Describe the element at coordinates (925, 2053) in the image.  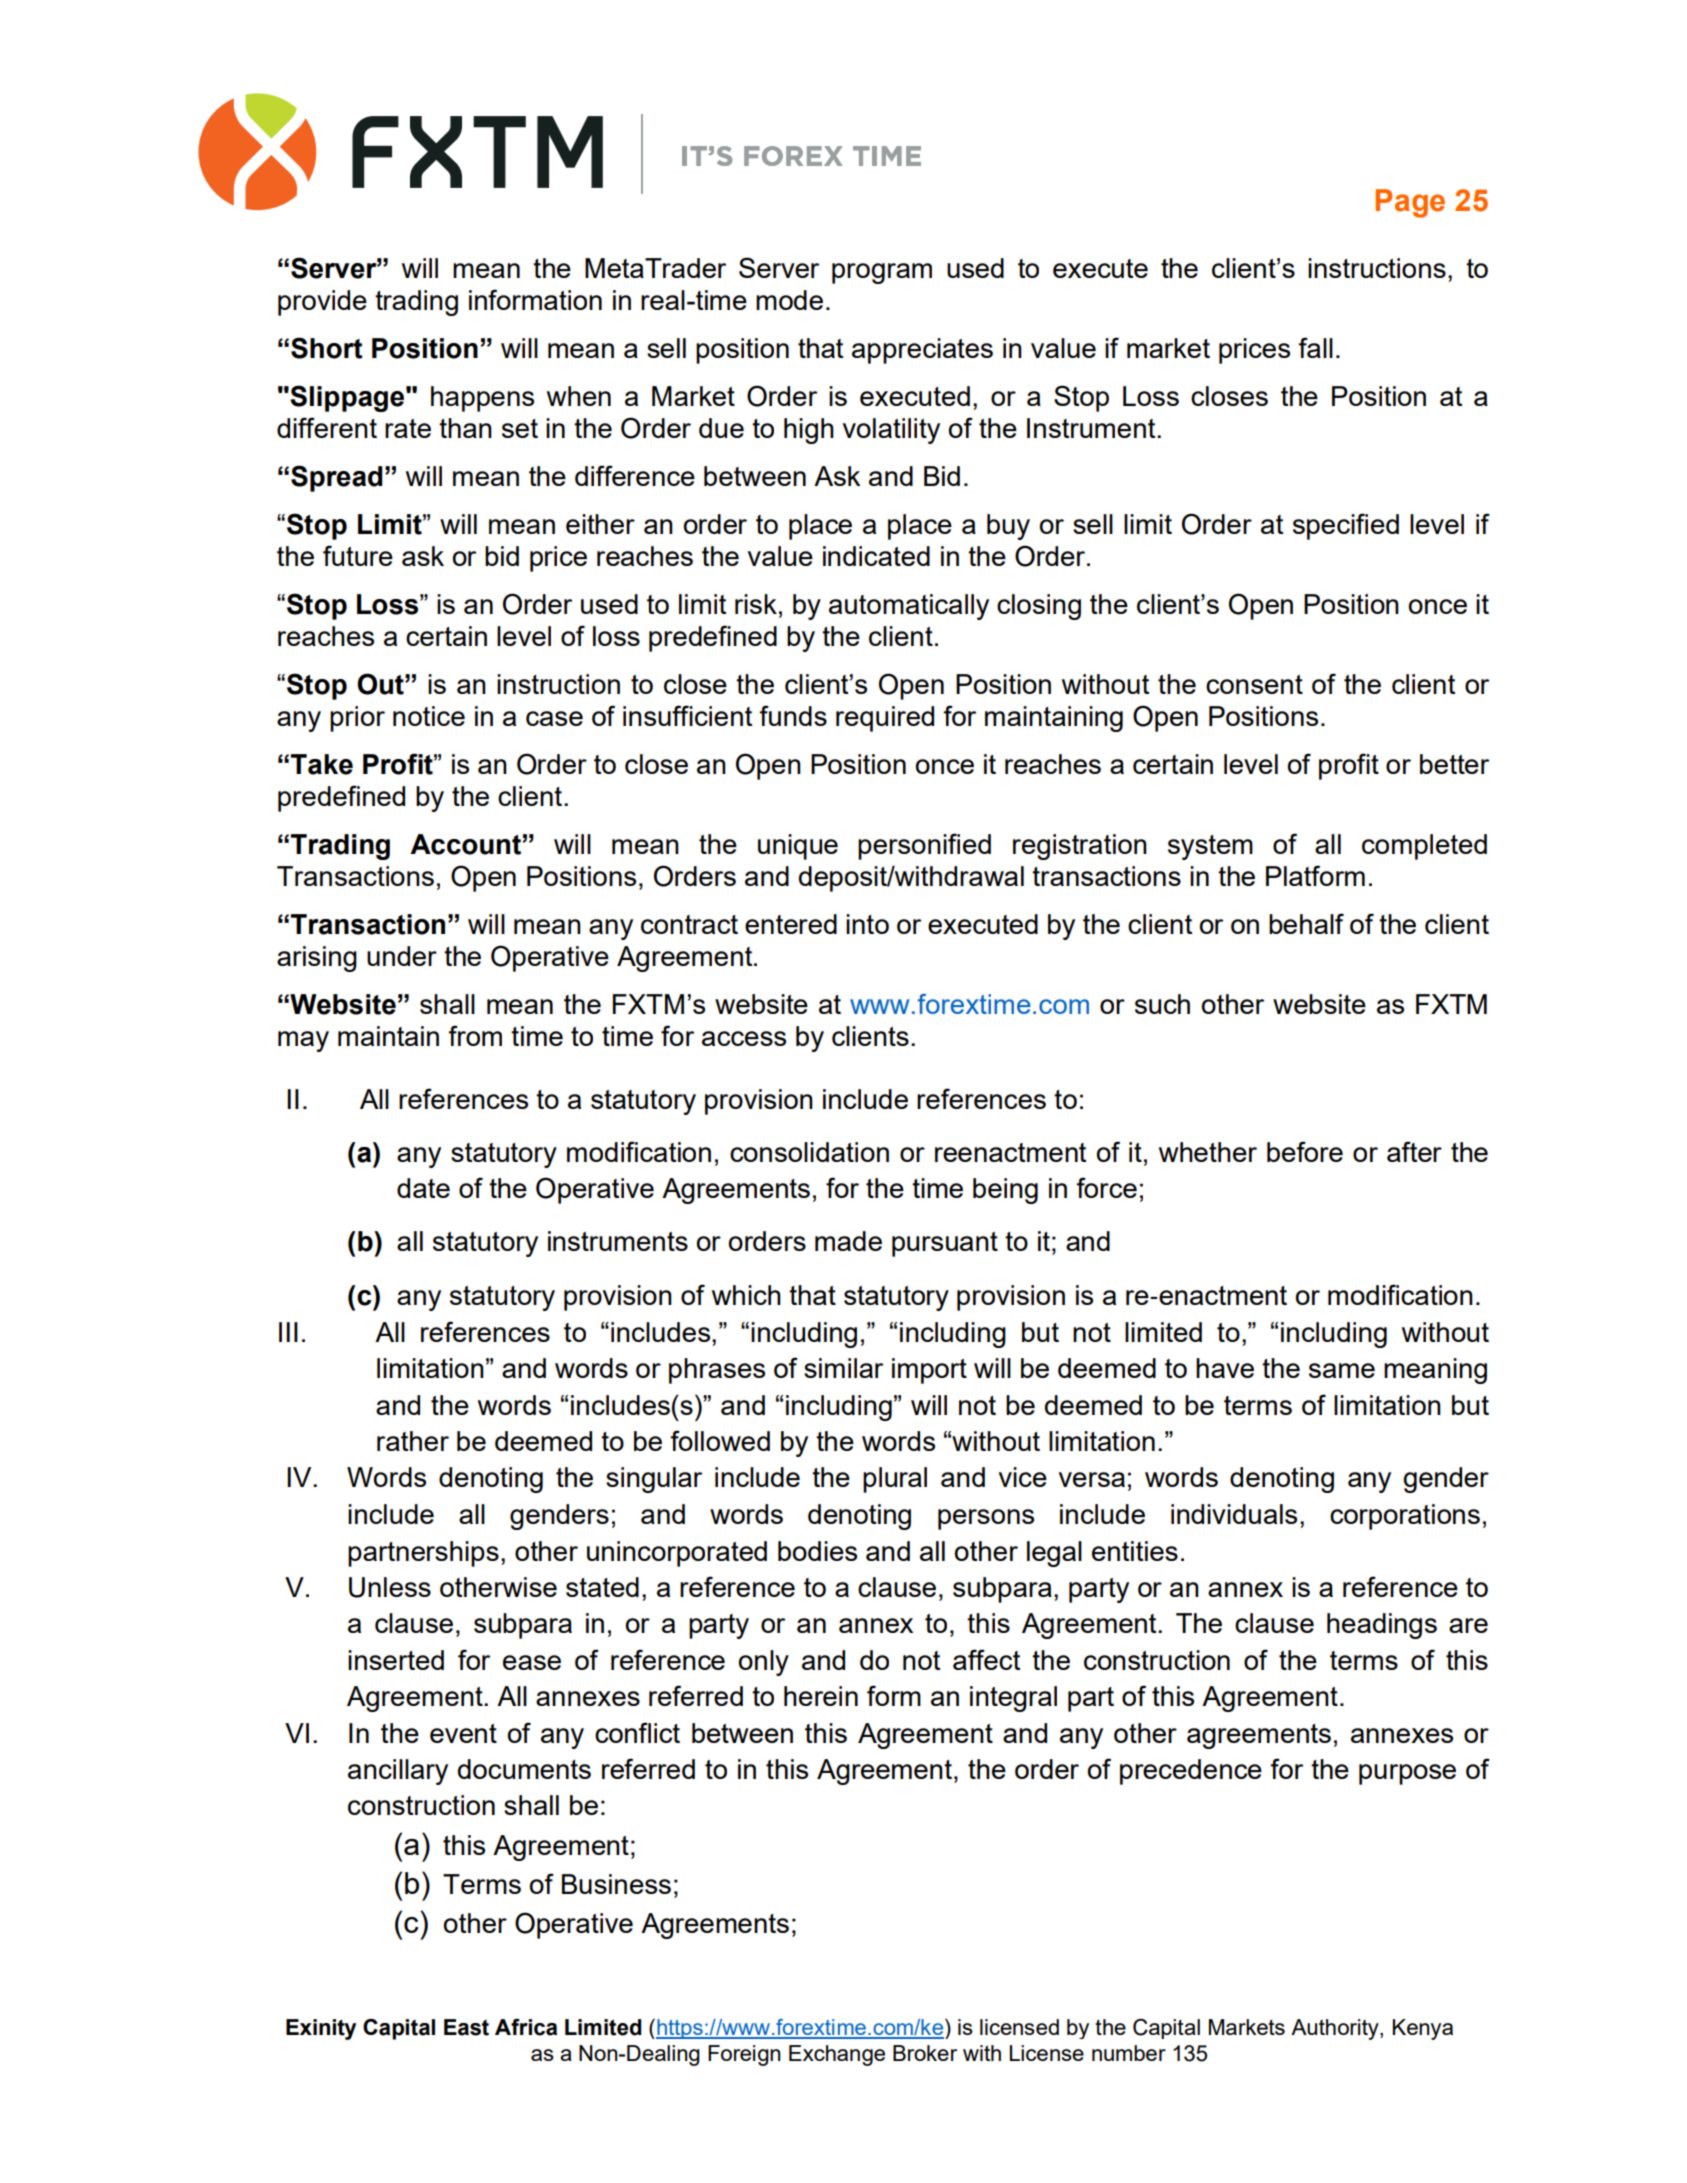
I see `Broker` at that location.
